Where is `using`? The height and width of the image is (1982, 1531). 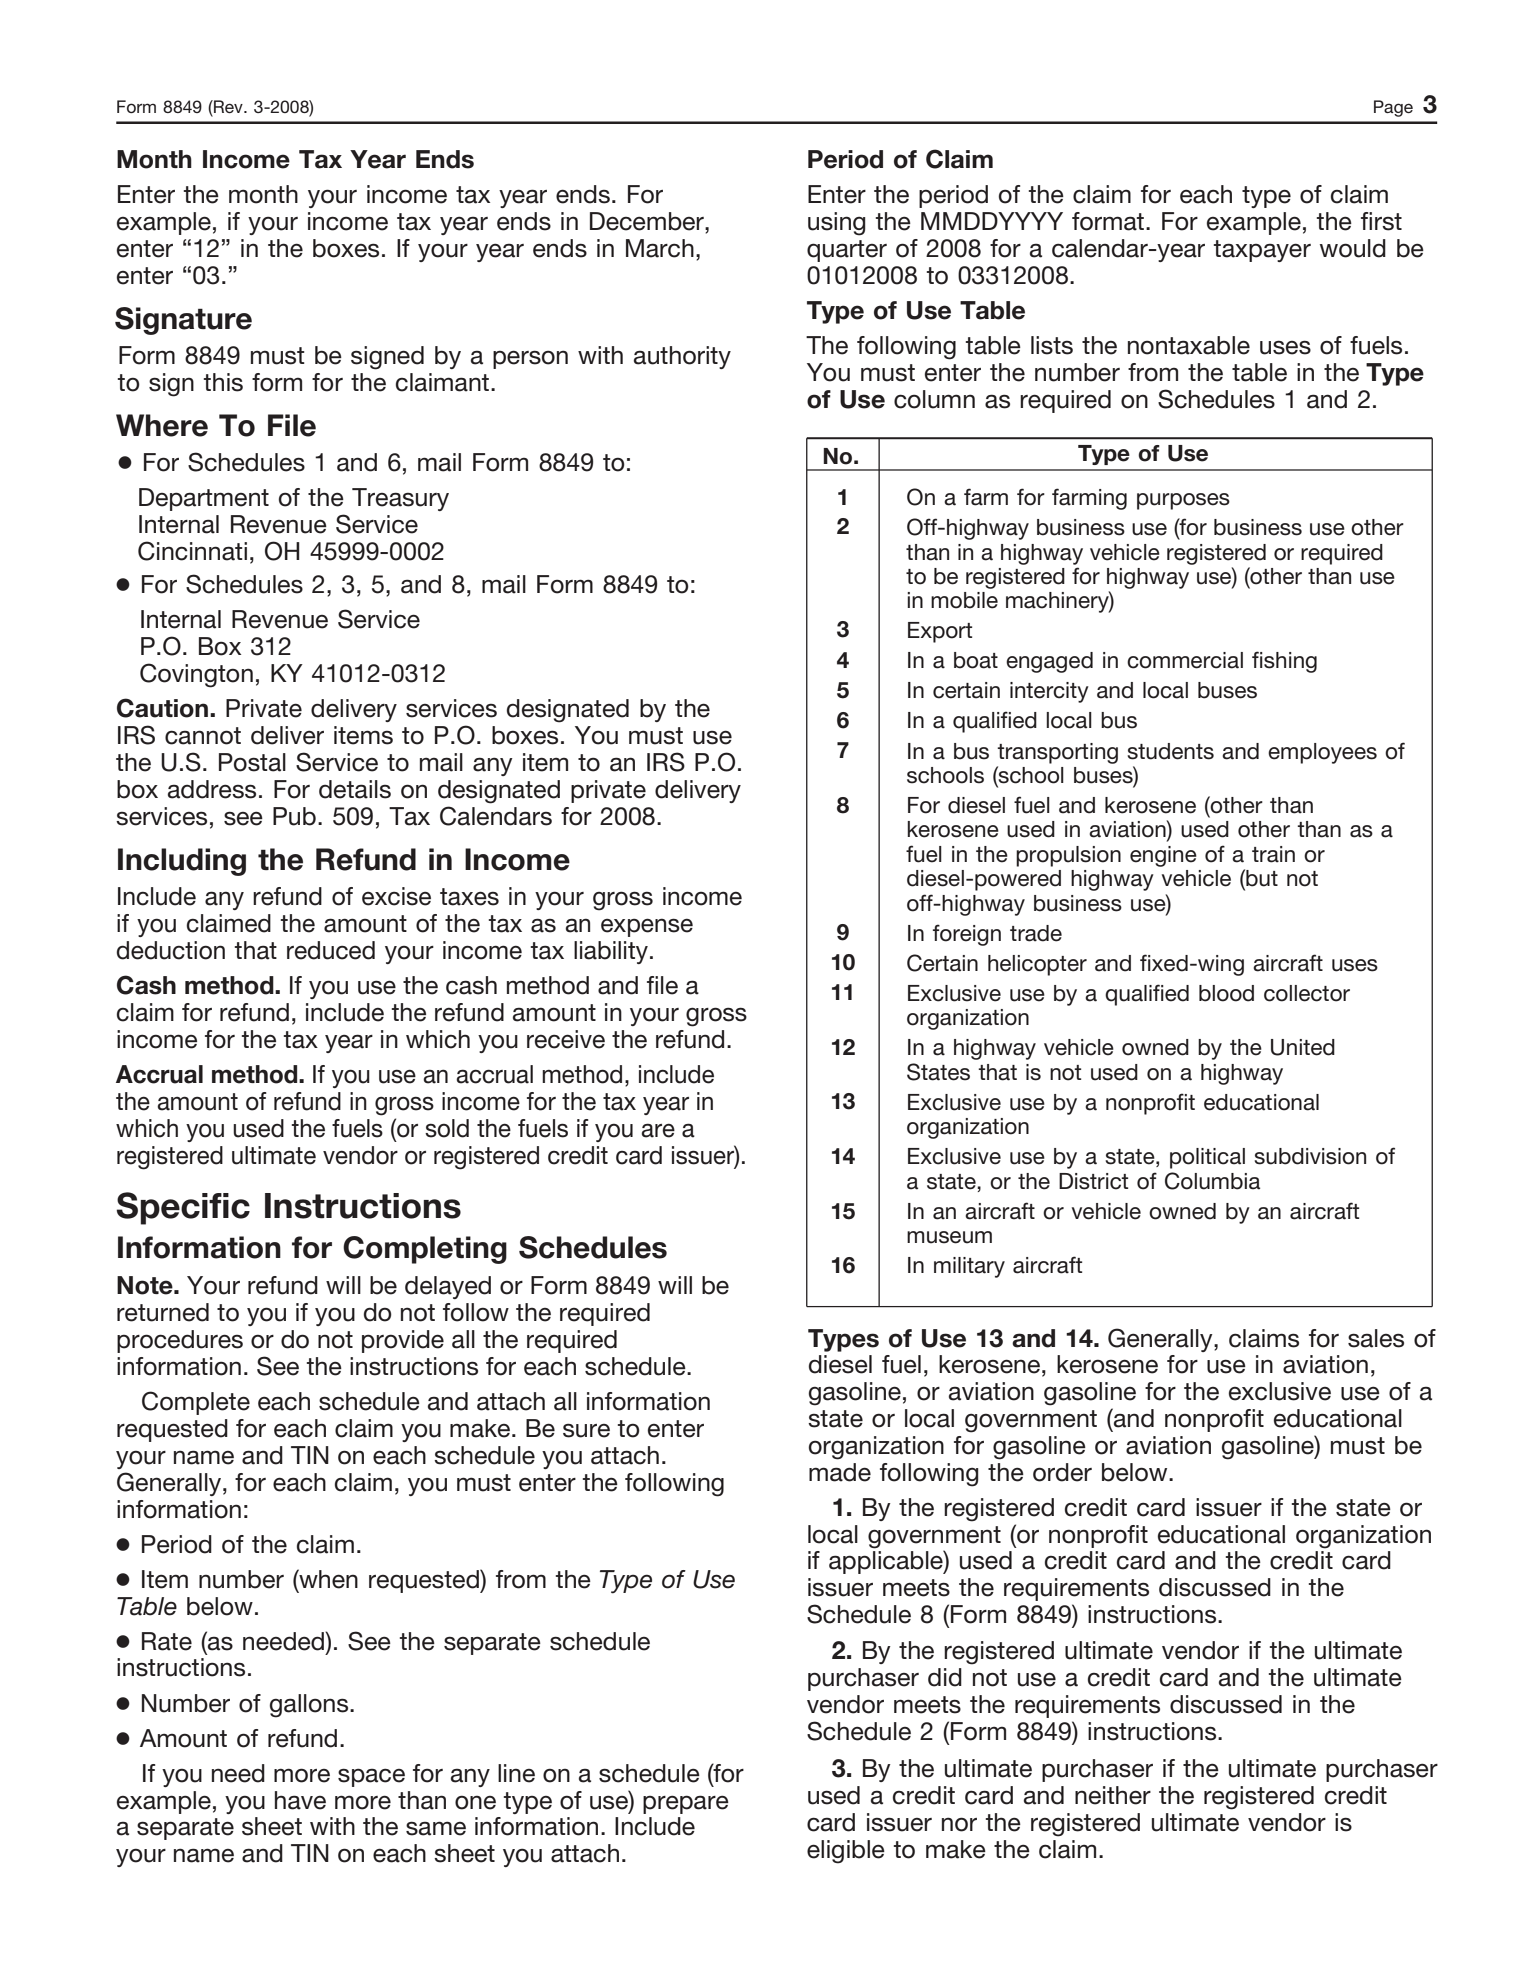 using is located at coordinates (837, 224).
